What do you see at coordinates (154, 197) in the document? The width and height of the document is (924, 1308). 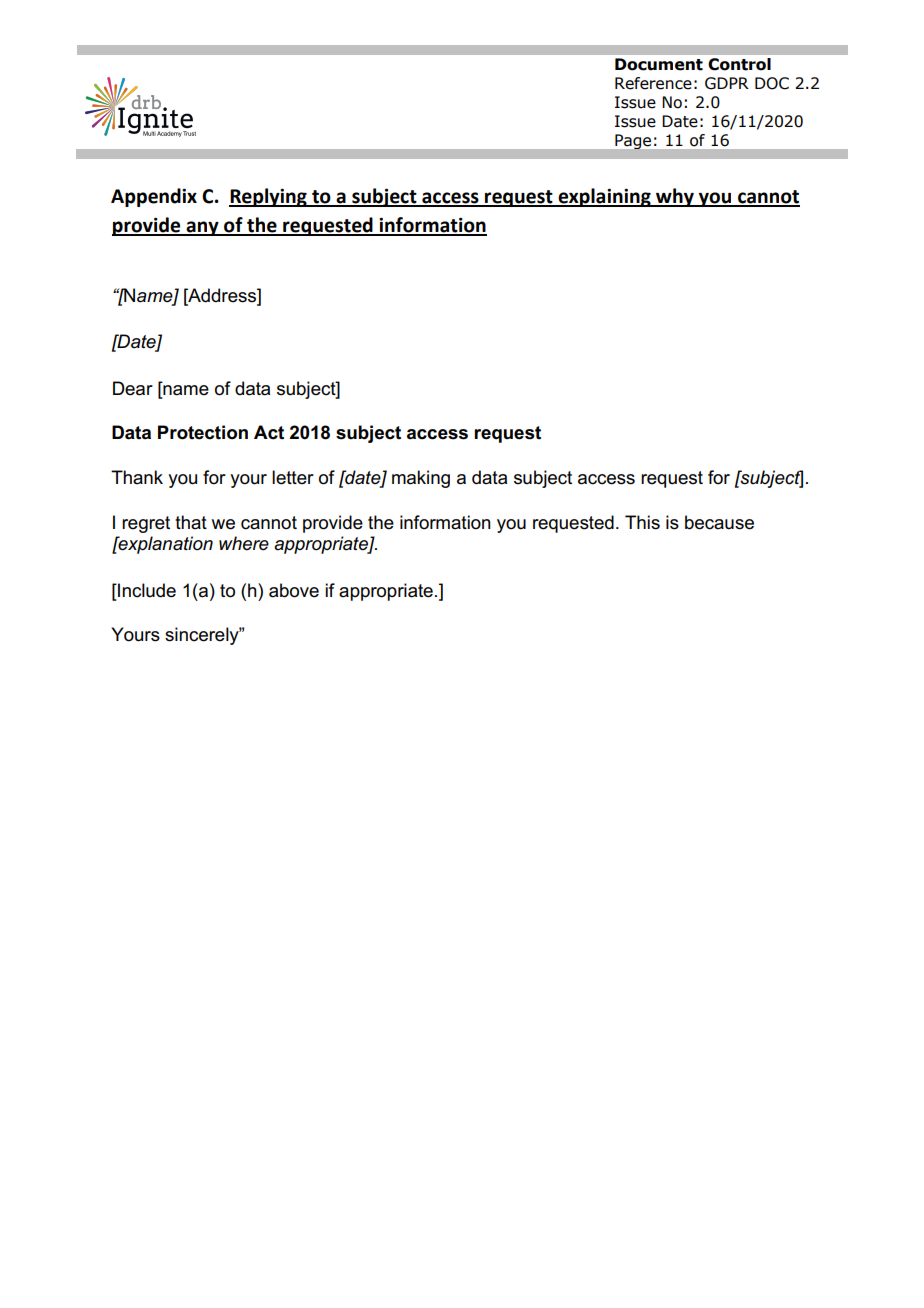 I see `Appendix` at bounding box center [154, 197].
